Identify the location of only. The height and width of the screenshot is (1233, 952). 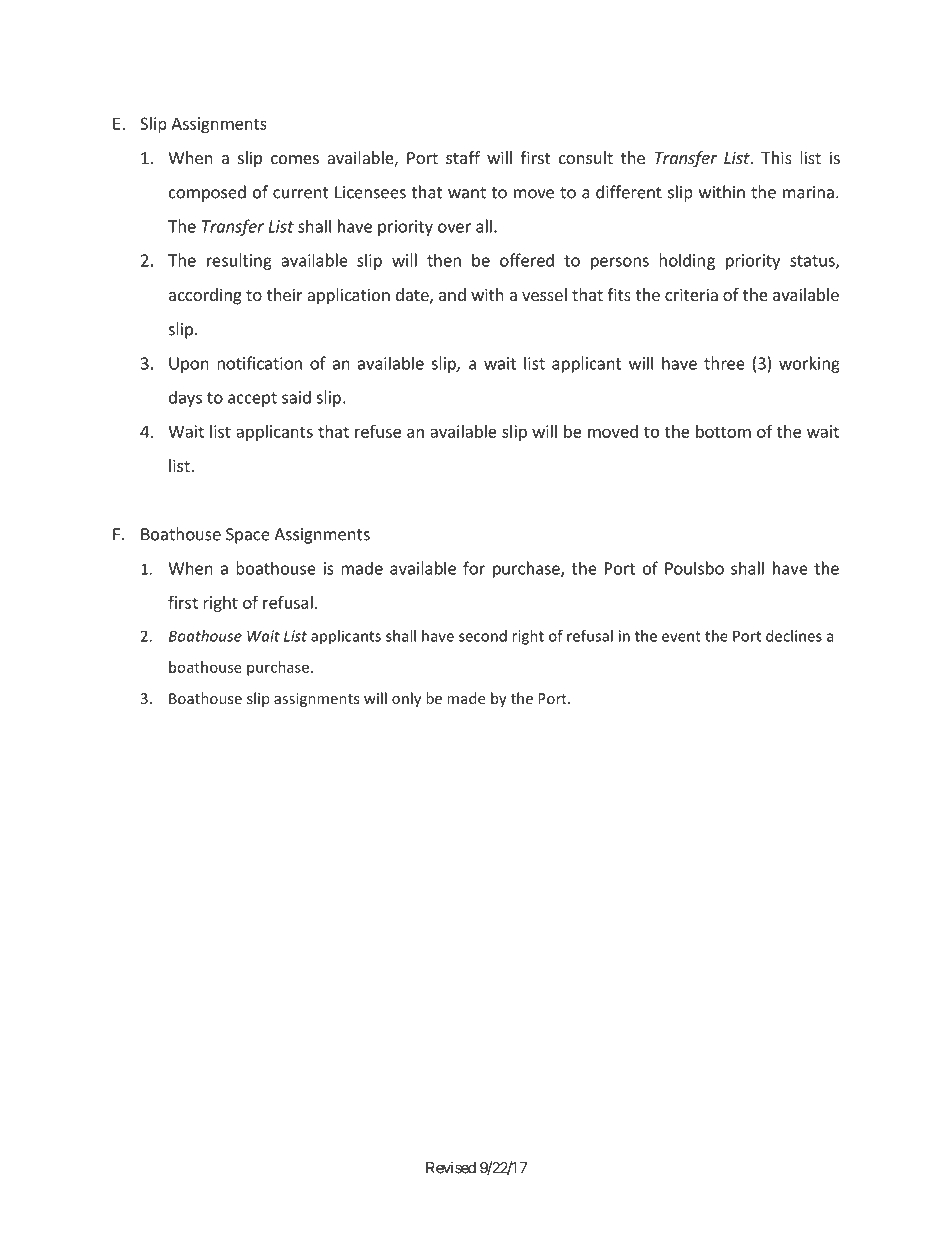
(406, 699).
